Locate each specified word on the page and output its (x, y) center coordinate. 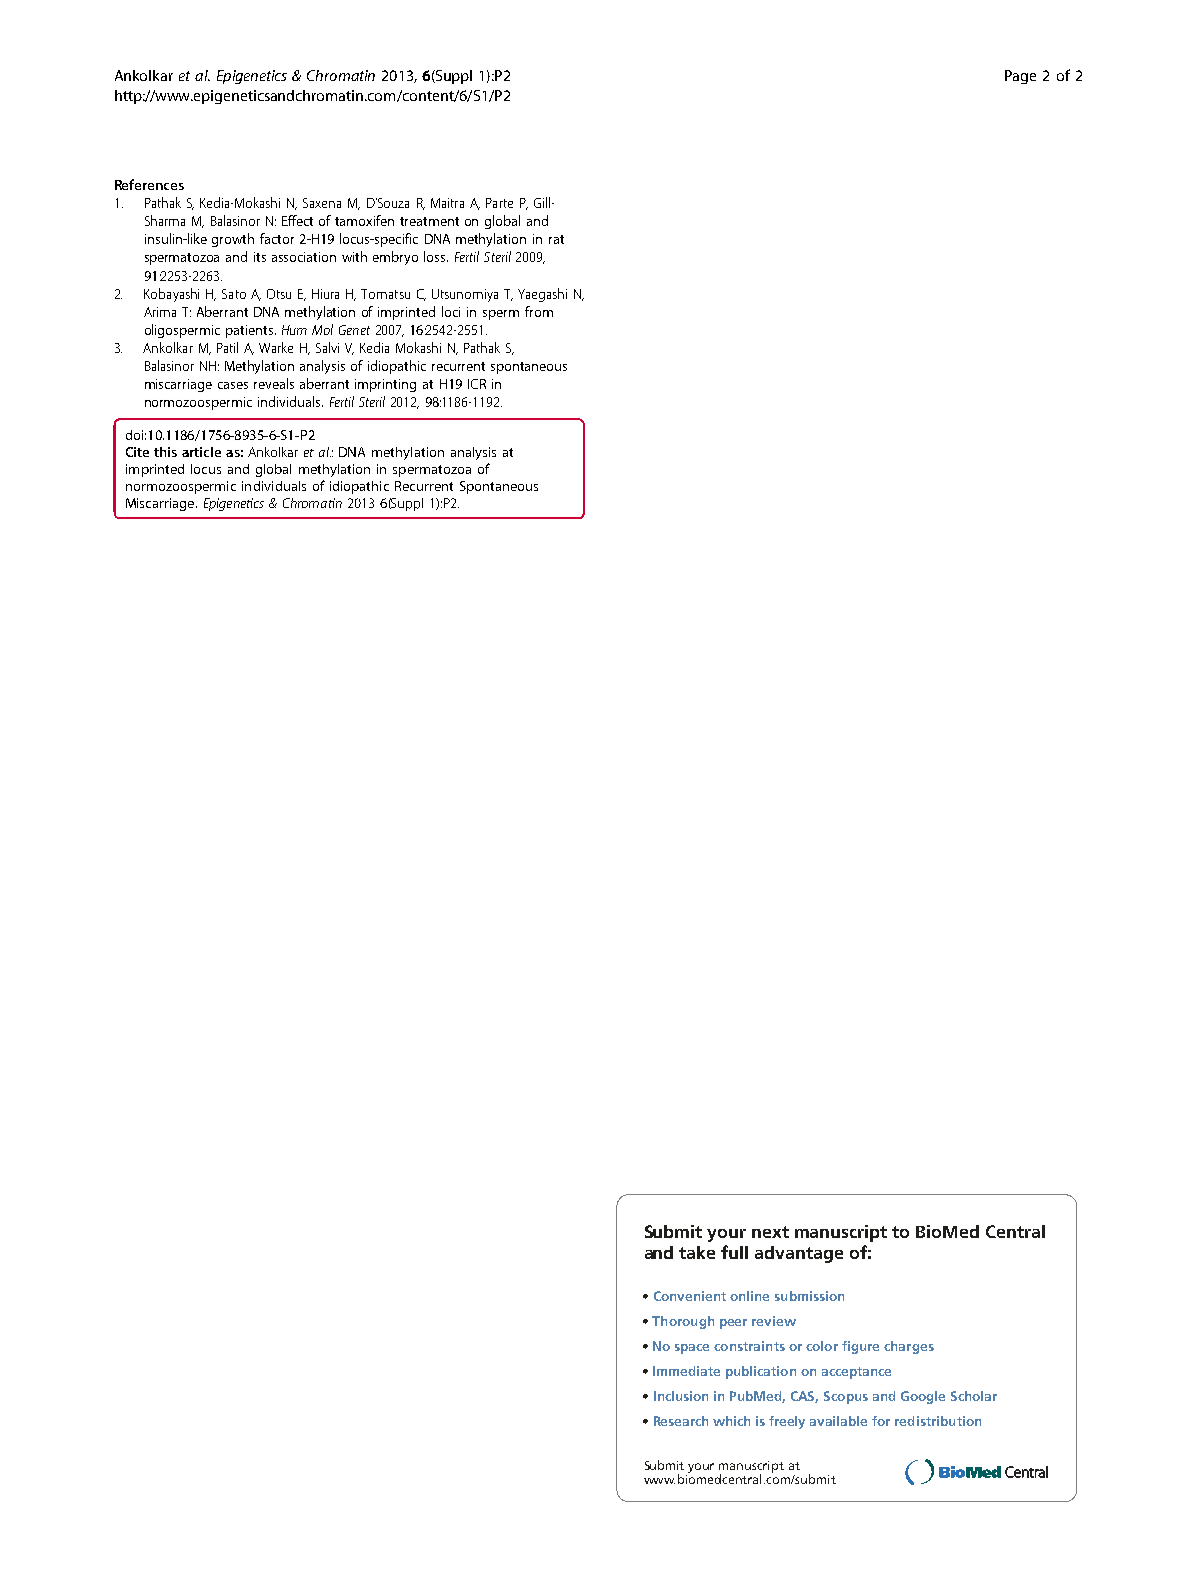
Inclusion (681, 1396)
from (539, 311)
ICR (477, 384)
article (201, 452)
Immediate (686, 1371)
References (149, 184)
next (770, 1232)
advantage (799, 1254)
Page (1020, 77)
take (697, 1252)
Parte (499, 203)
